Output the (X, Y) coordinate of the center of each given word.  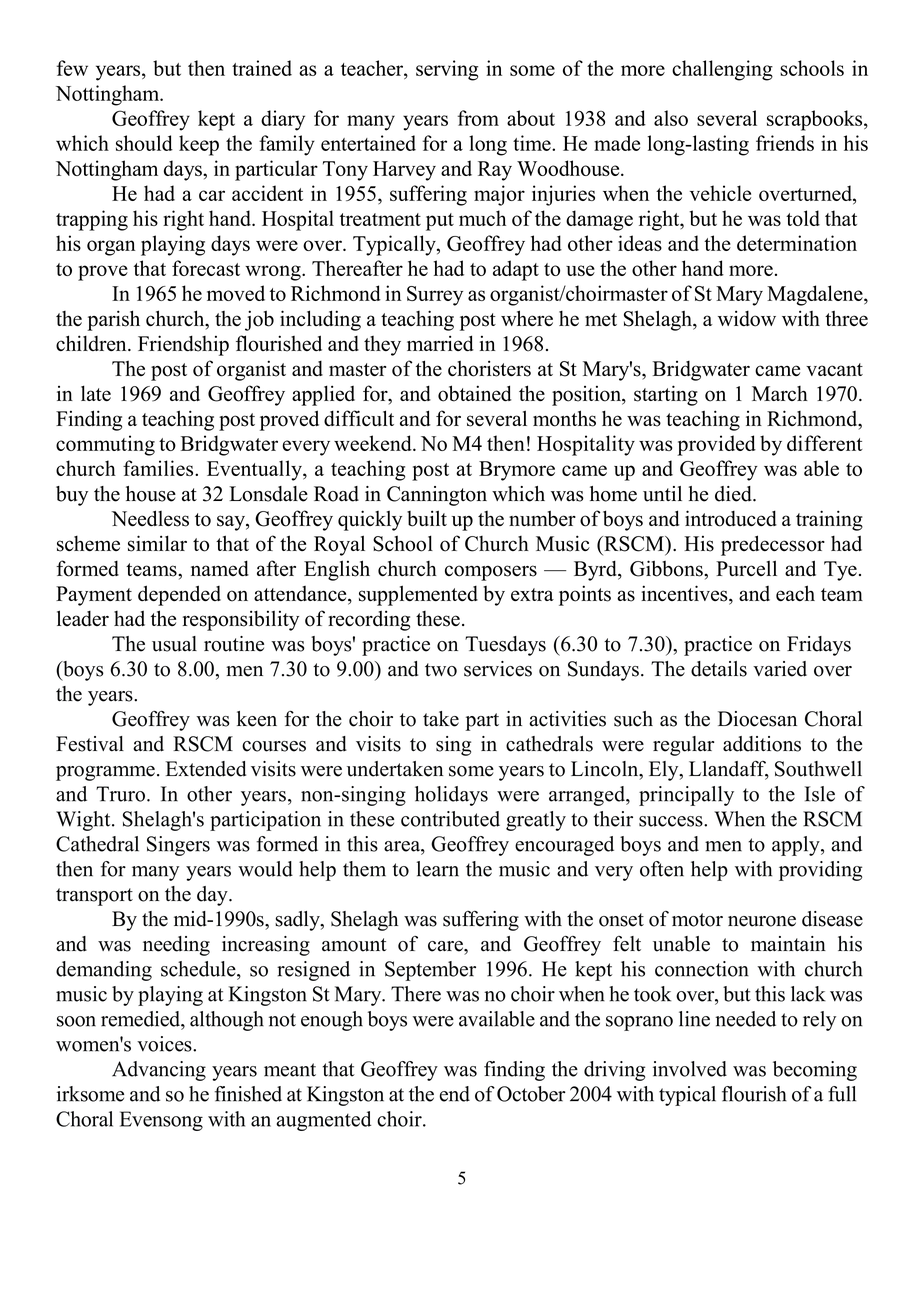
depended (179, 595)
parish (113, 320)
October (531, 1094)
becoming (815, 1071)
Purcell (746, 568)
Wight (84, 821)
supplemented (418, 595)
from (478, 118)
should (144, 143)
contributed (450, 819)
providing (820, 871)
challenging (722, 70)
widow (747, 318)
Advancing (159, 1071)
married (440, 343)
